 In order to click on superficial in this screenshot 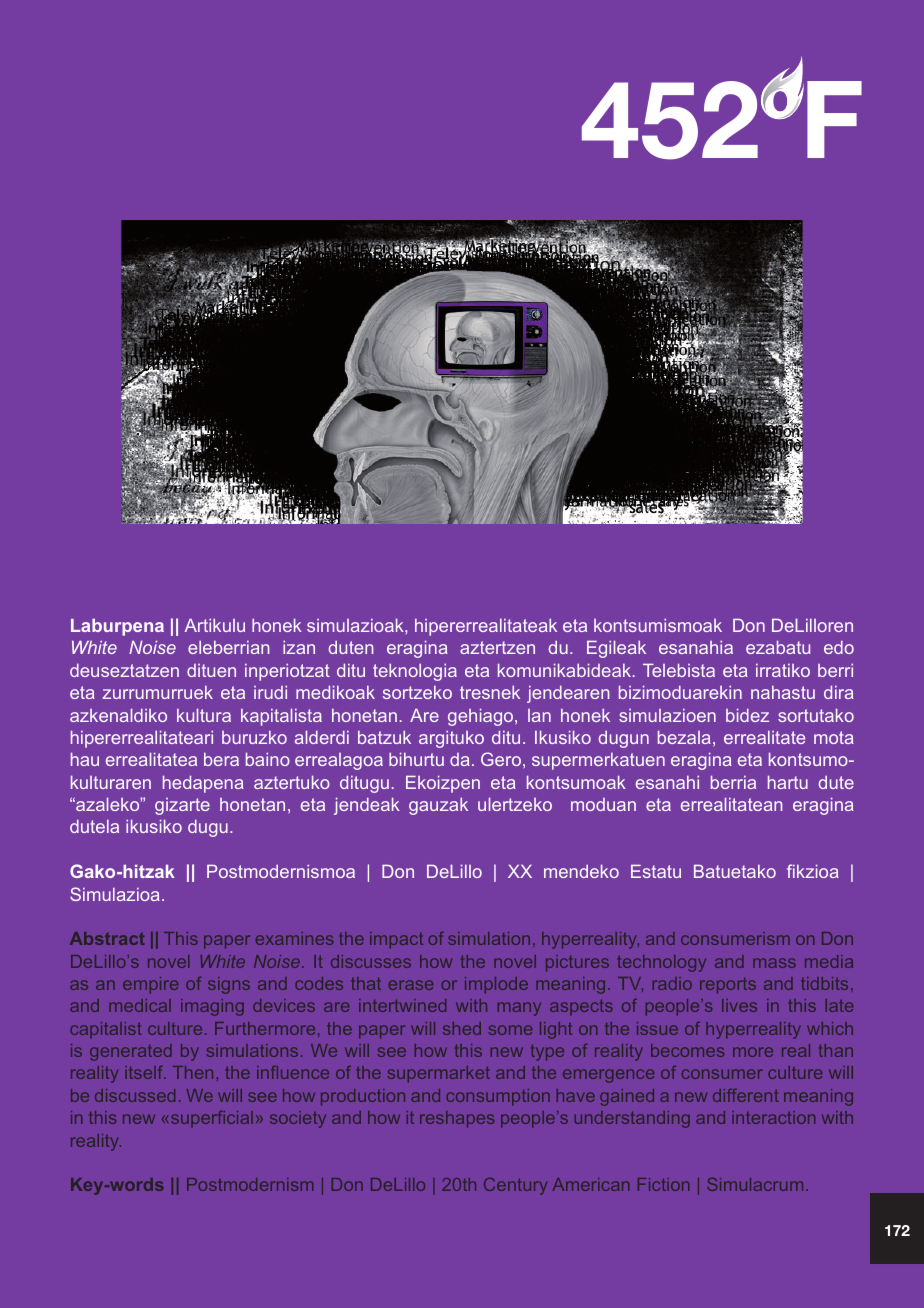, I will do `click(212, 1119)`.
